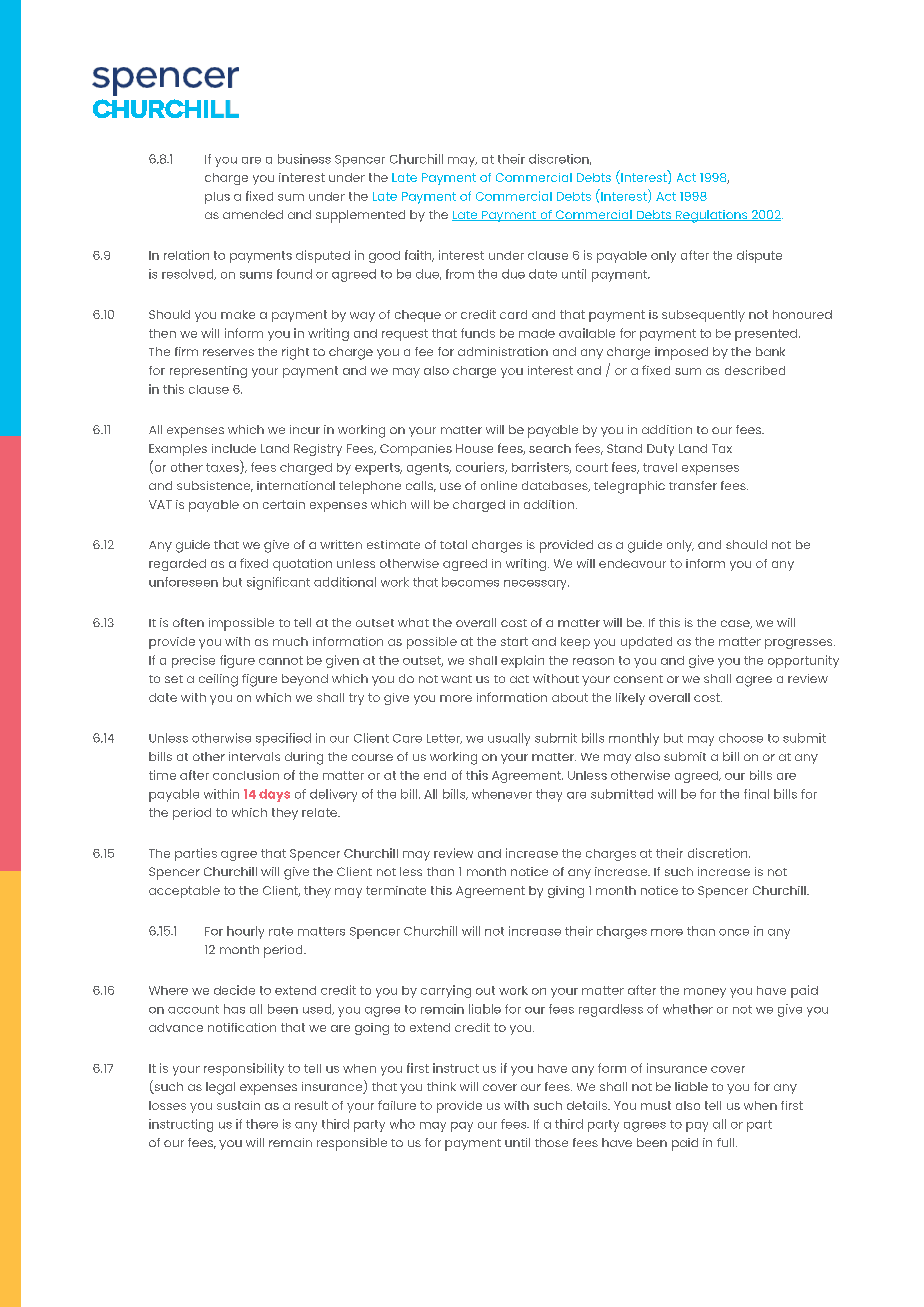 The width and height of the page is (924, 1307). Describe the element at coordinates (217, 198) in the page. I see `plus` at that location.
